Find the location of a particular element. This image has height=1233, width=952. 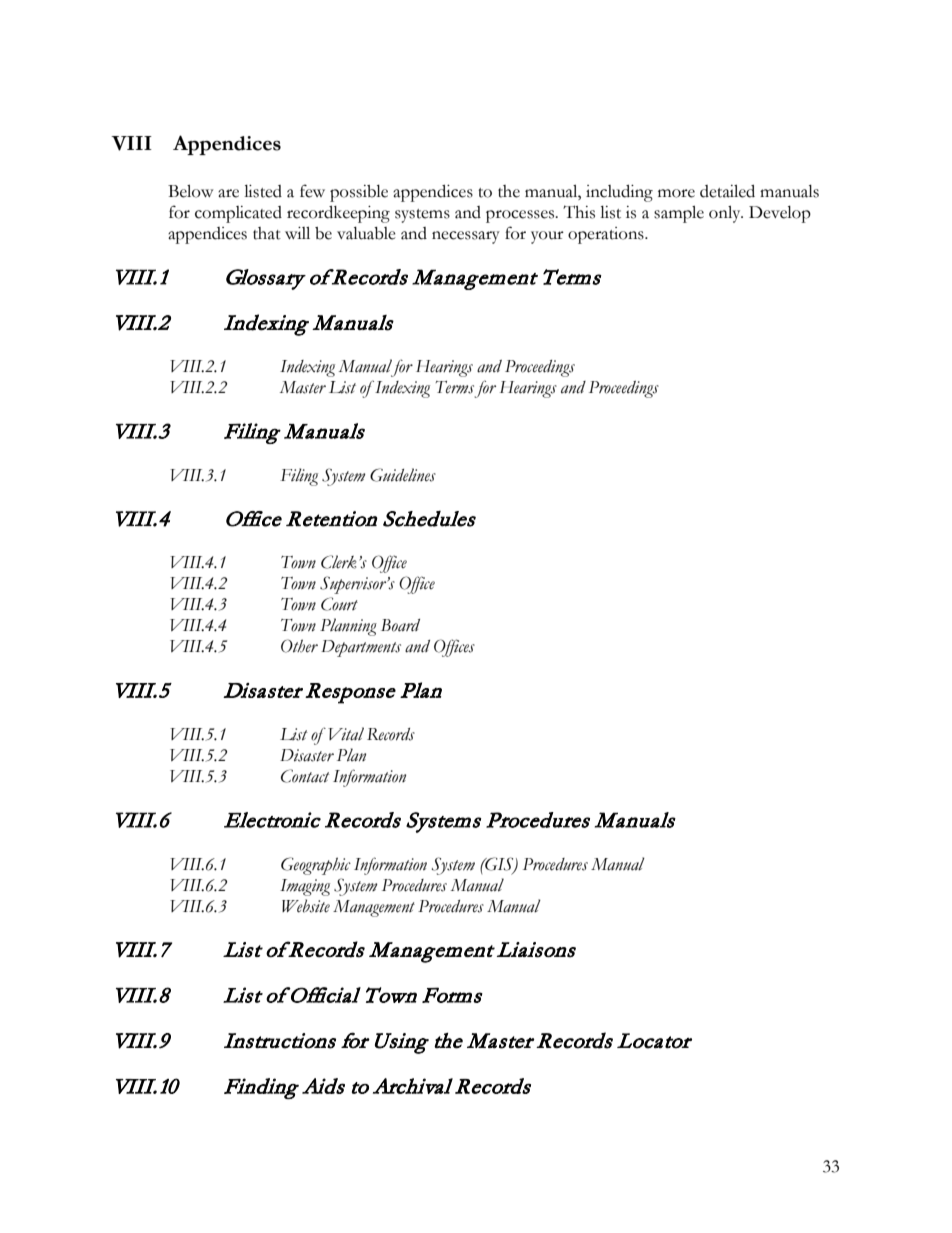

Imaging is located at coordinates (305, 887).
